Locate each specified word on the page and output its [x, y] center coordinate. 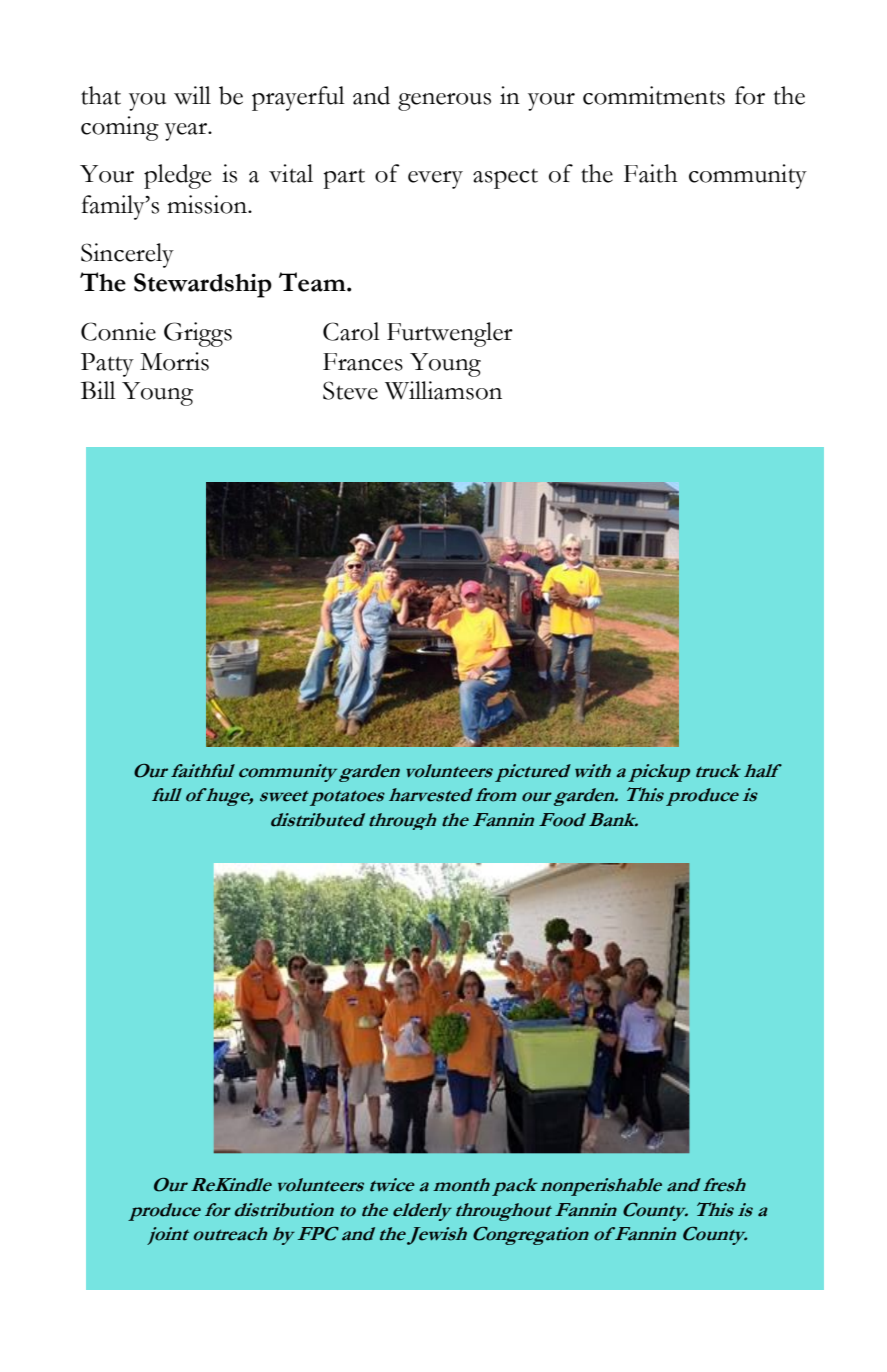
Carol [351, 331]
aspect [505, 179]
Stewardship [203, 285]
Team [313, 282]
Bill [98, 390]
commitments [654, 95]
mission [208, 204]
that [101, 95]
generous [444, 102]
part [344, 179]
